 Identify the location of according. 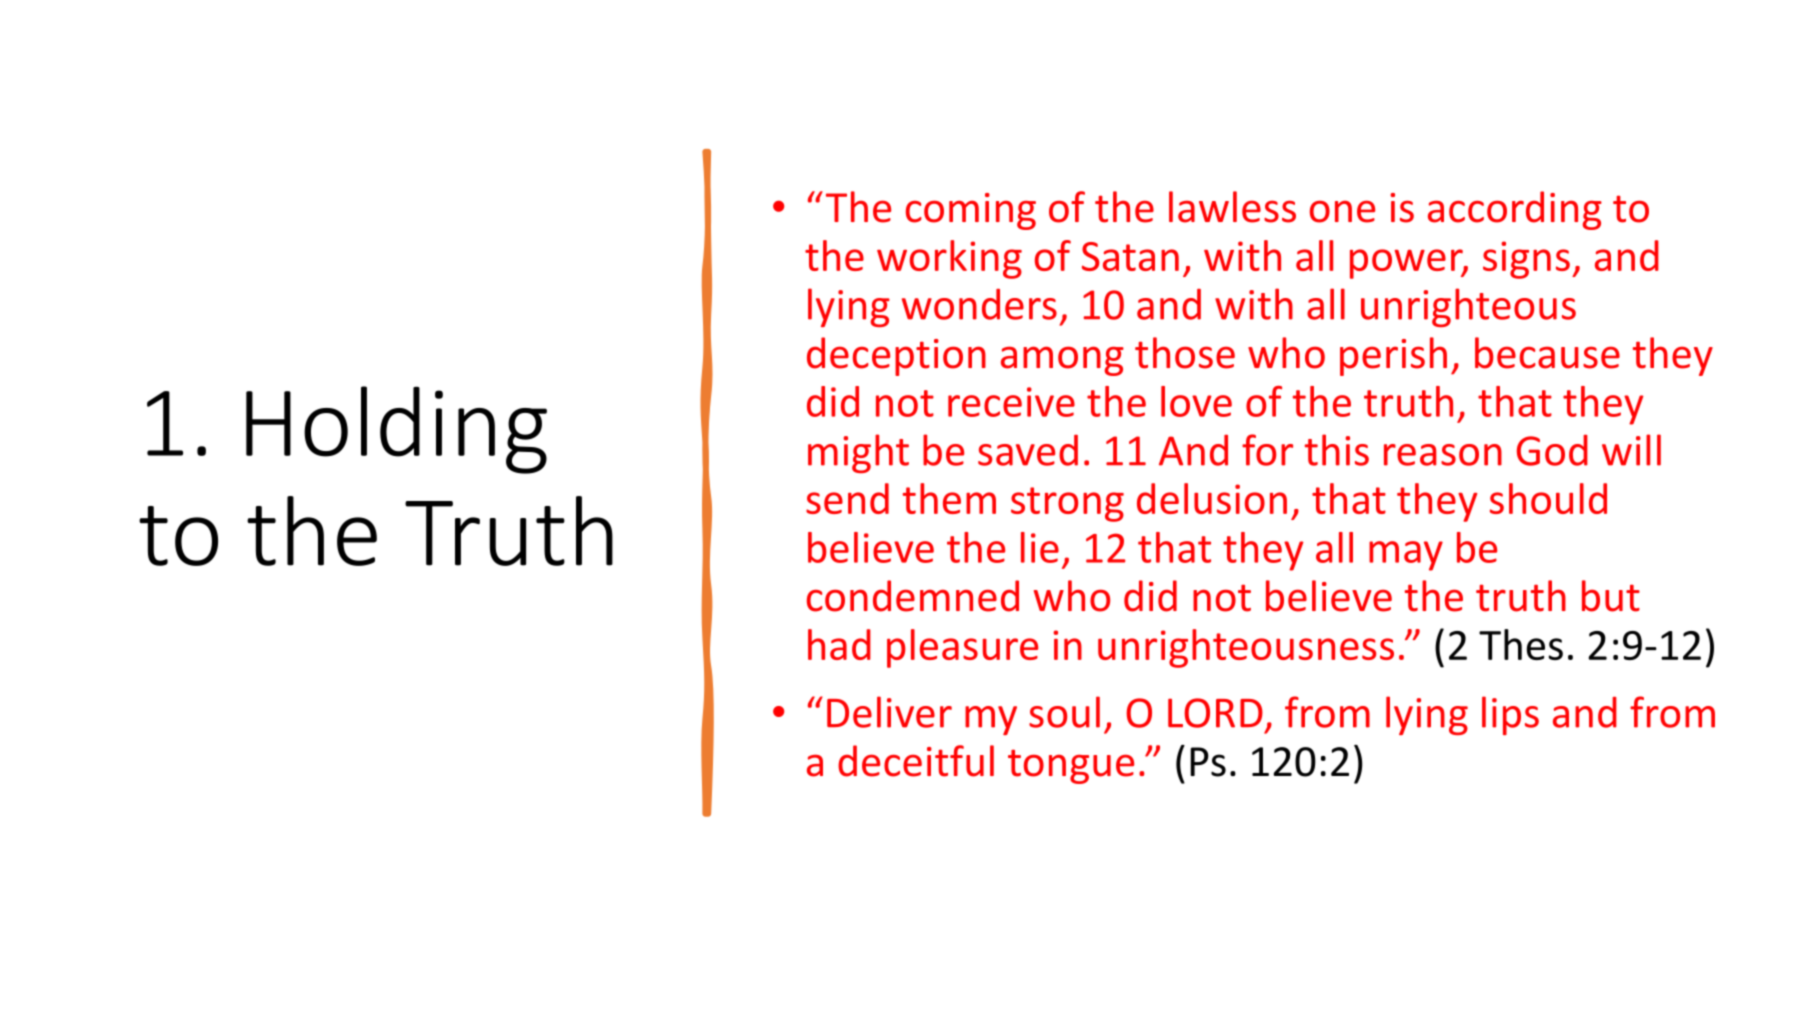
(1515, 210).
